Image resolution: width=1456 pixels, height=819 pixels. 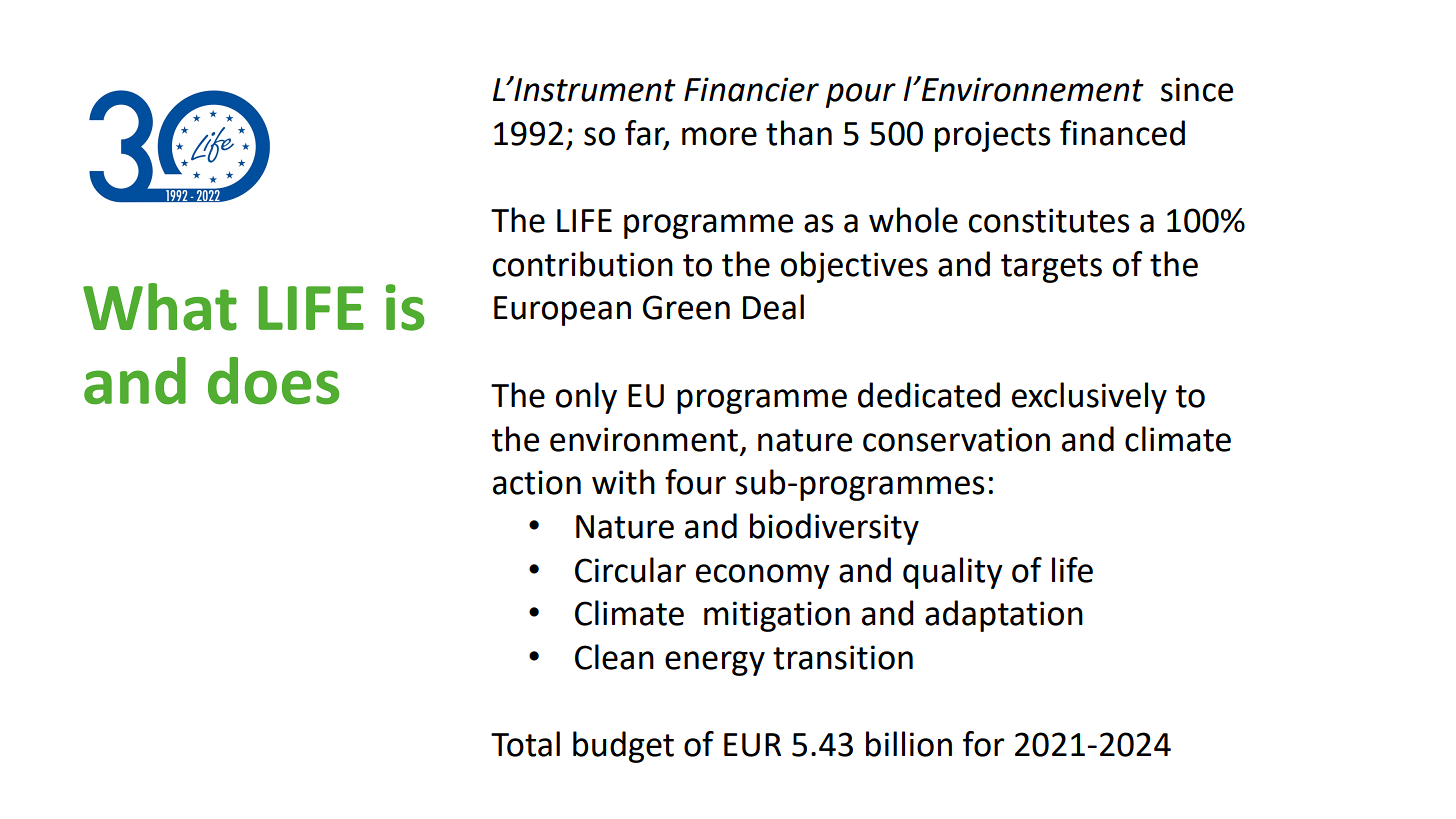 What do you see at coordinates (719, 136) in the page?
I see `more` at bounding box center [719, 136].
